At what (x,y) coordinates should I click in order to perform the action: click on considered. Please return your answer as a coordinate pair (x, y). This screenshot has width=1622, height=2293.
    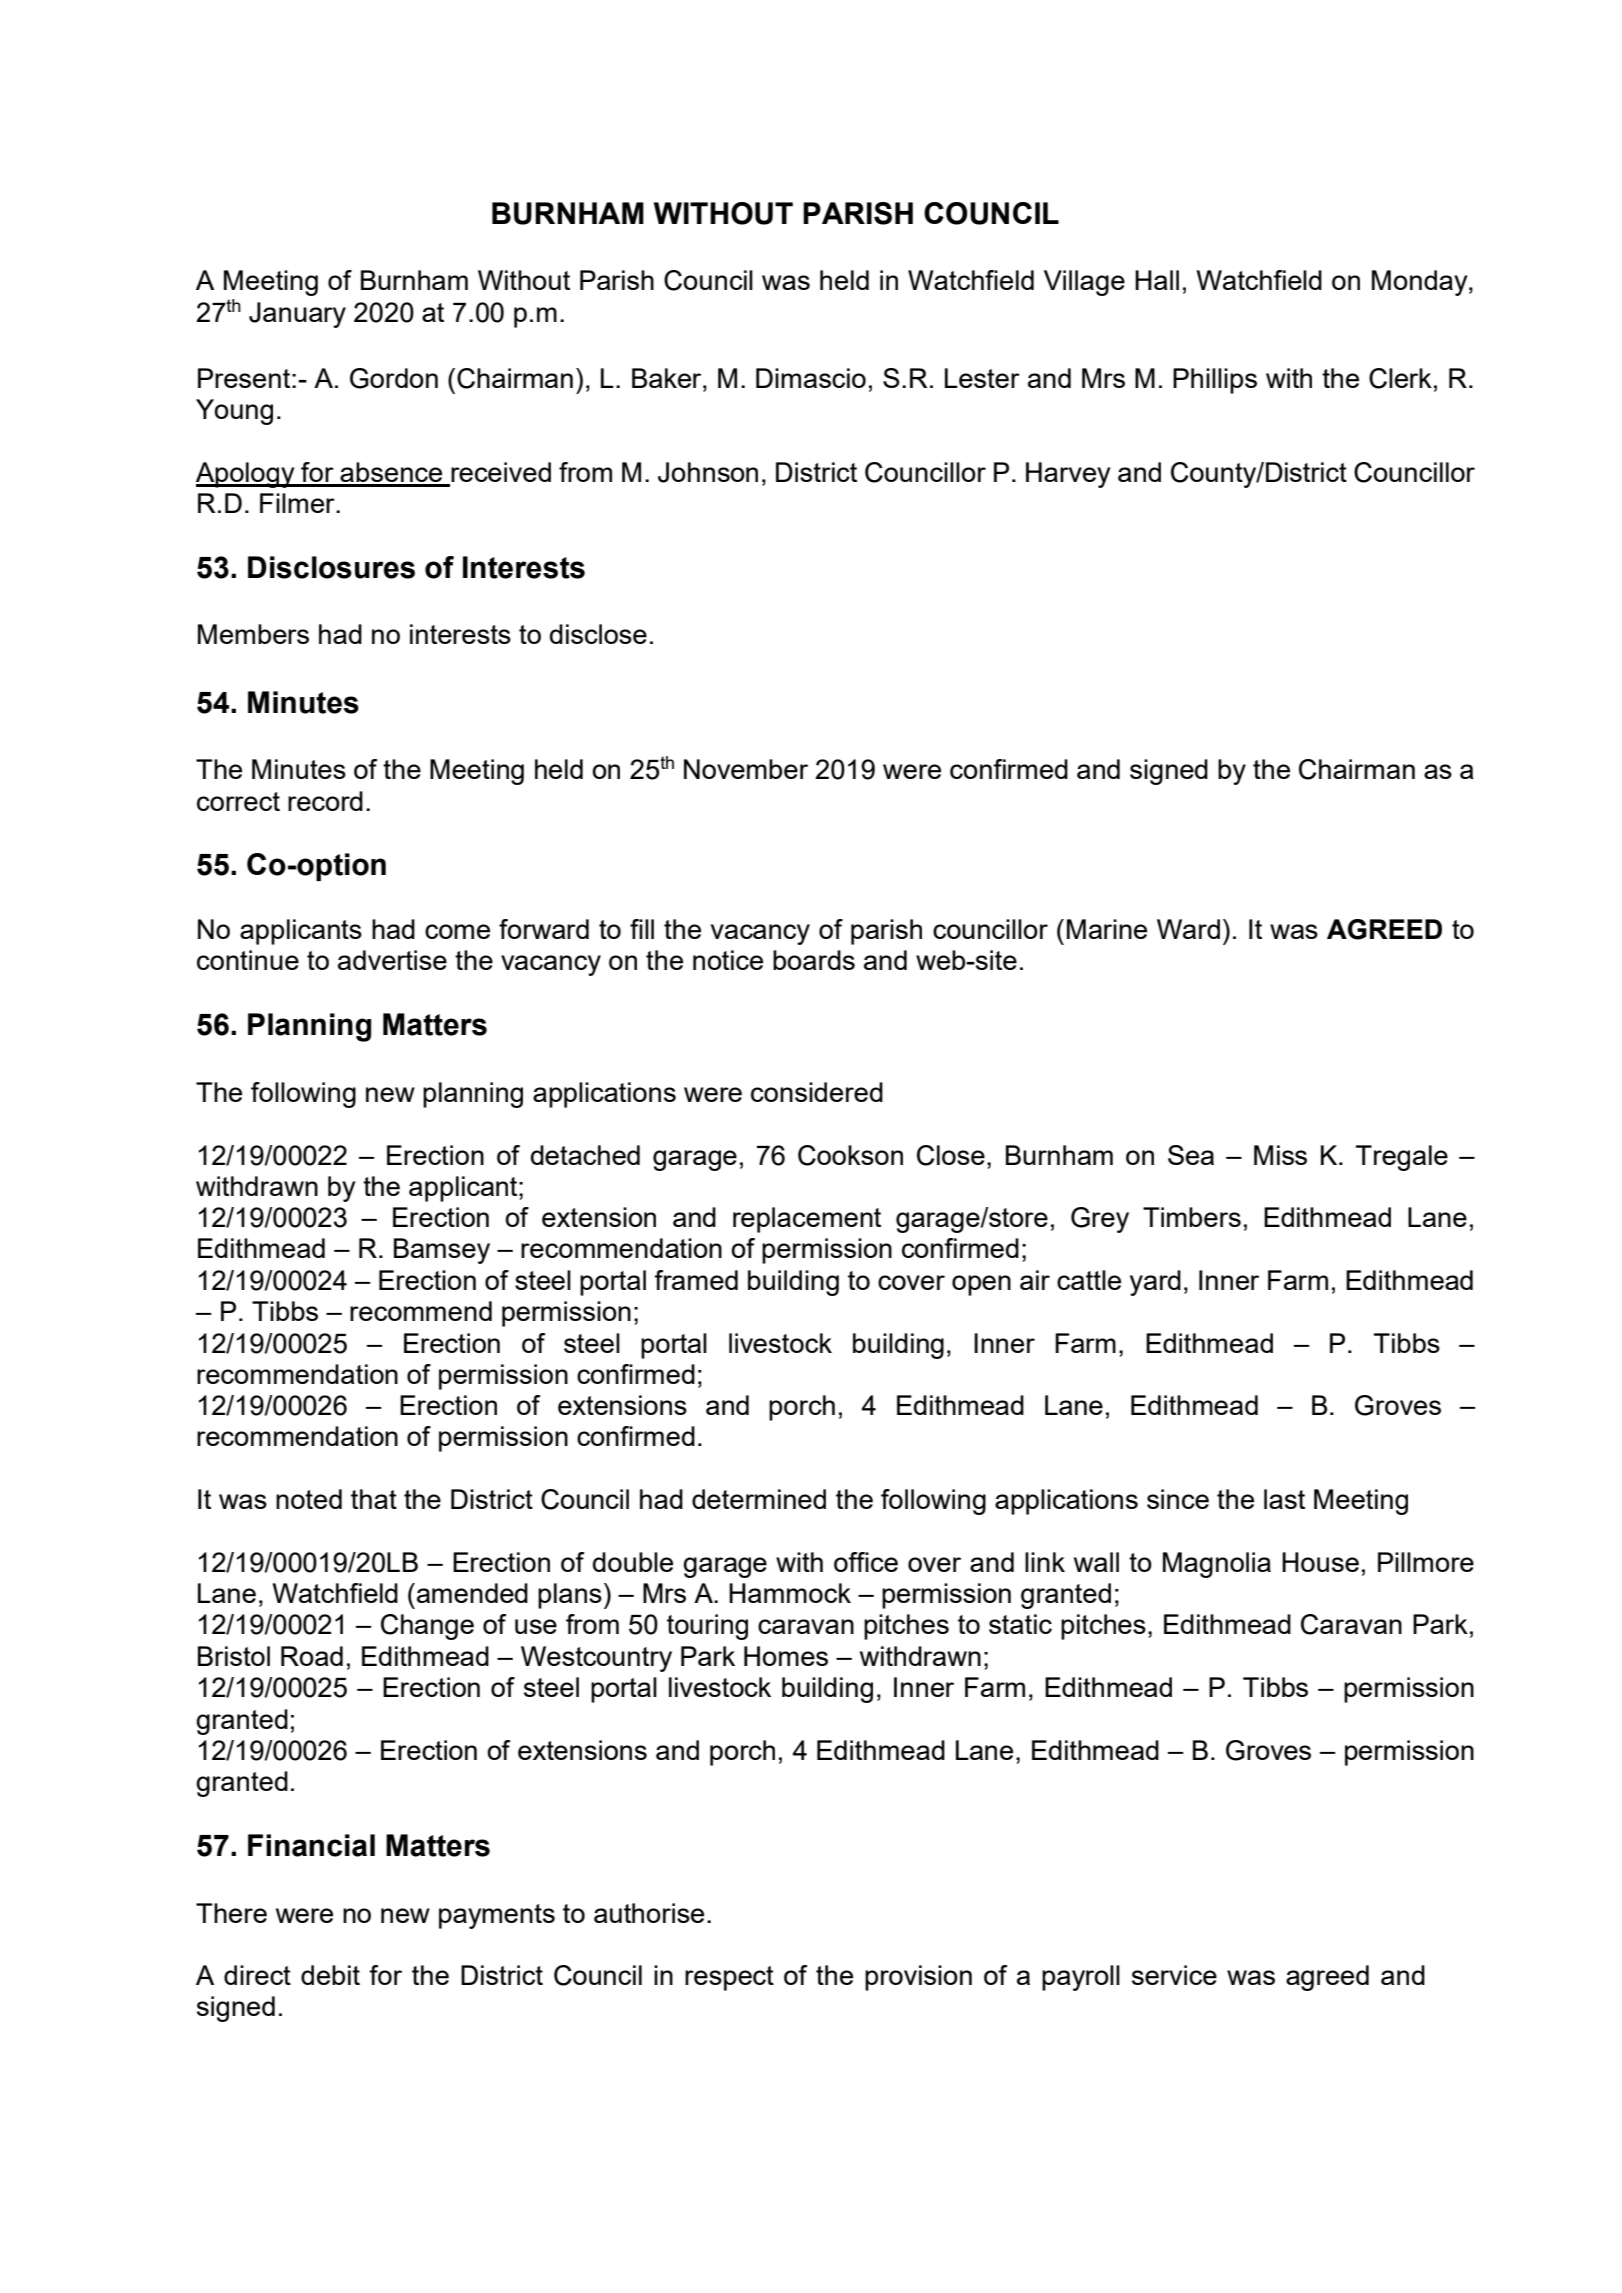
    Looking at the image, I should click on (817, 1092).
